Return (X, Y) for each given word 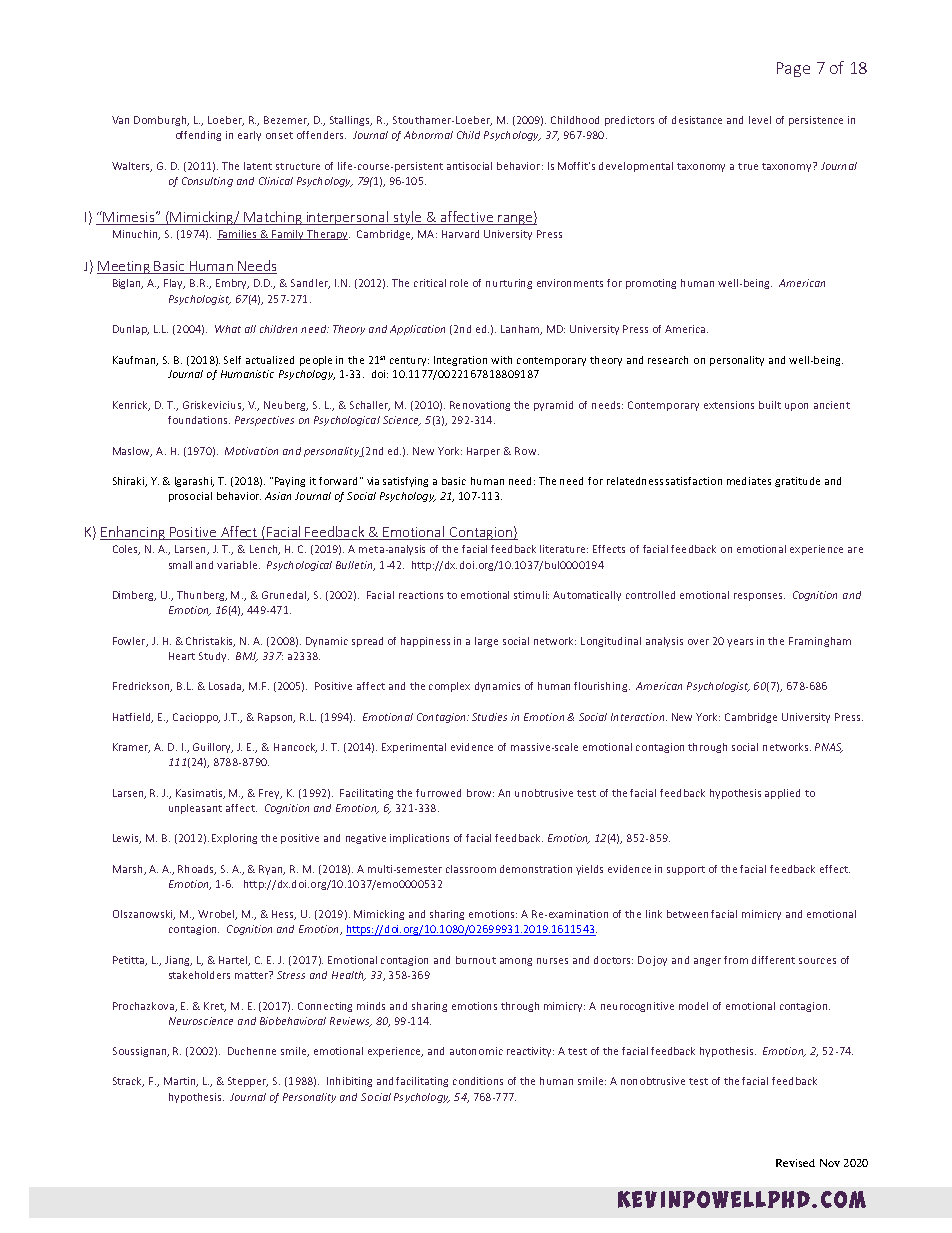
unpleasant (195, 809)
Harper (483, 452)
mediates (749, 481)
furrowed (438, 793)
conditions (478, 1081)
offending (198, 136)
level (760, 120)
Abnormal (428, 135)
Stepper (248, 1082)
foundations (199, 420)
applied (782, 794)
